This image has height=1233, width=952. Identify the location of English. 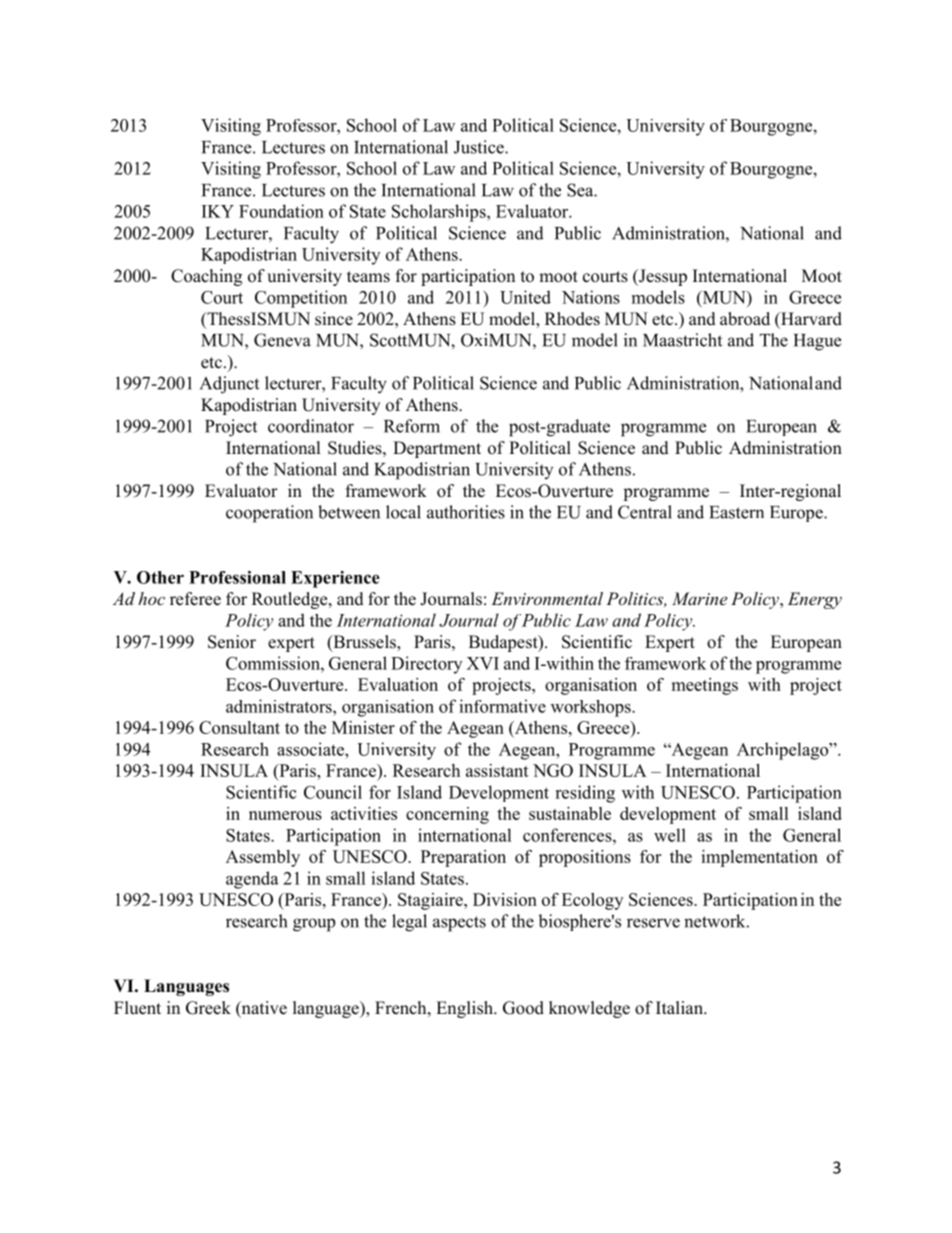
(465, 1009).
